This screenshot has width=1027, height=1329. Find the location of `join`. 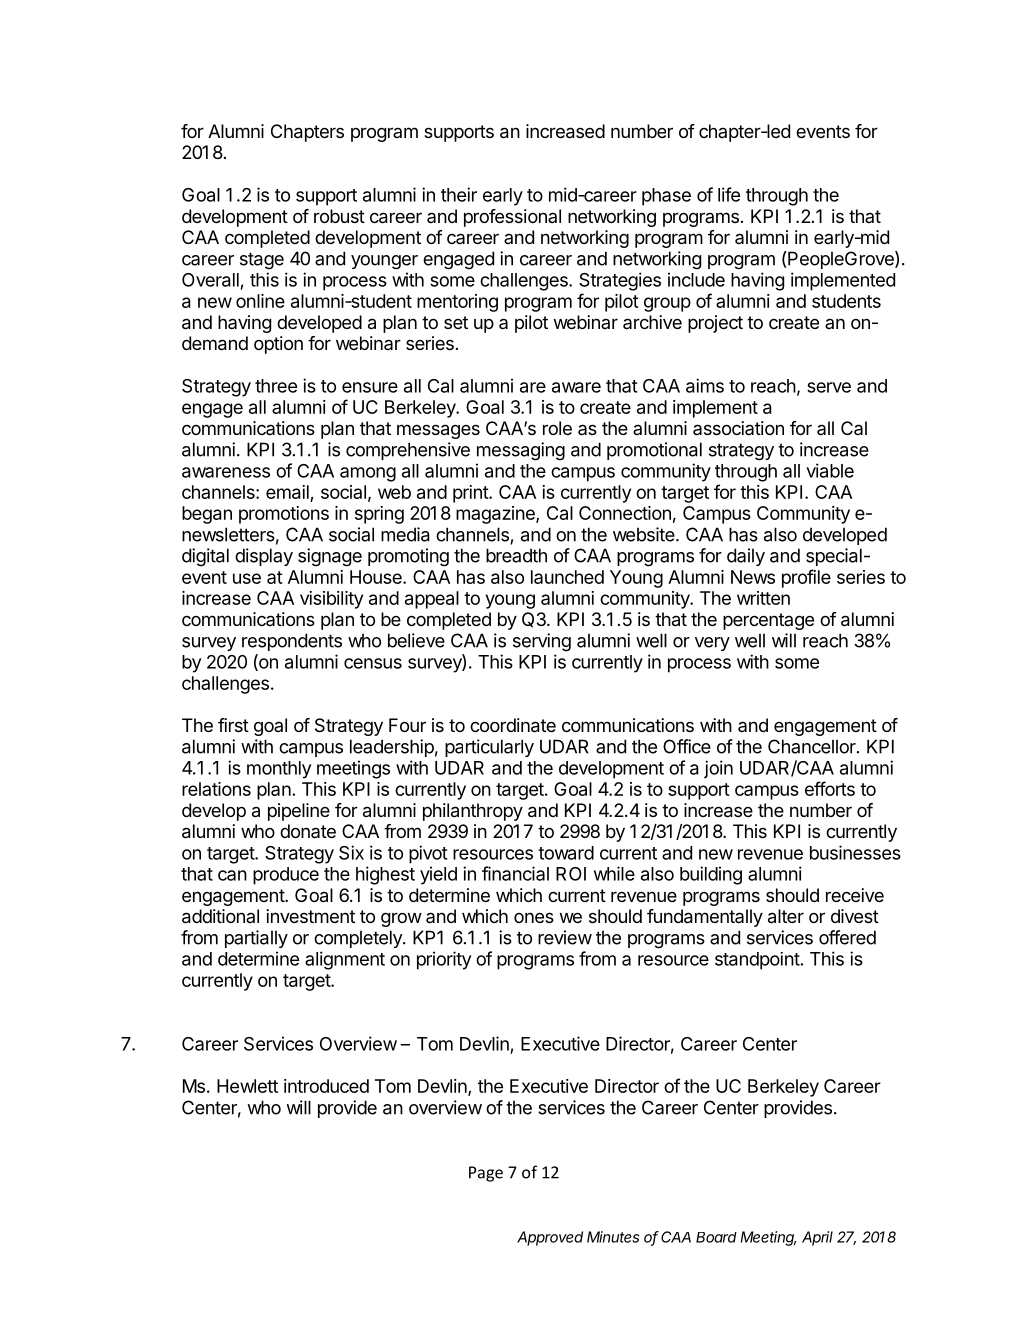

join is located at coordinates (718, 769).
